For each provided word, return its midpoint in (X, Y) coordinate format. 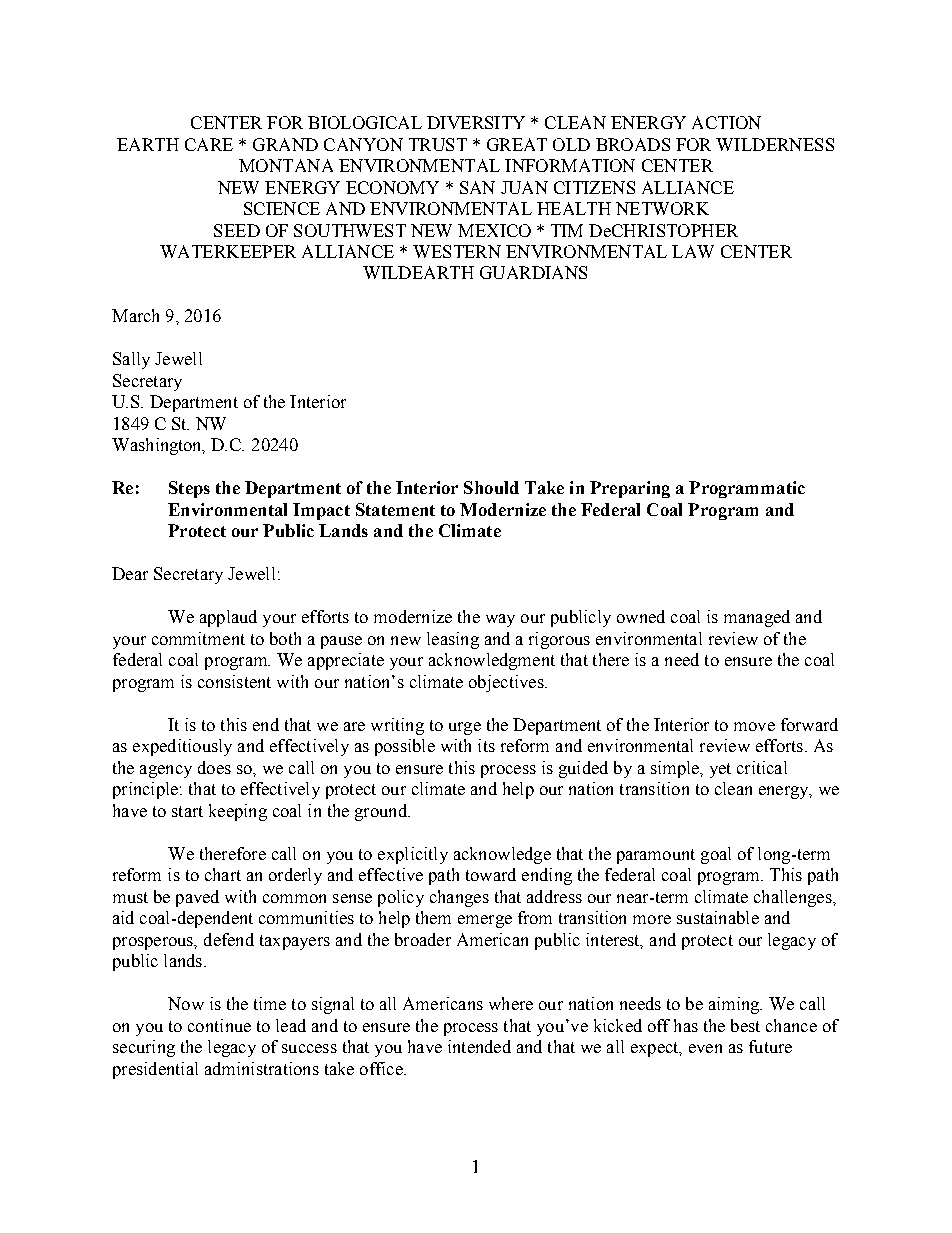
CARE (209, 144)
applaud (228, 618)
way (500, 620)
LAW (693, 251)
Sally (131, 360)
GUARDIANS (533, 272)
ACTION (726, 122)
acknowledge (502, 855)
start (187, 811)
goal (716, 855)
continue (219, 1025)
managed (757, 618)
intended (479, 1046)
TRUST (438, 144)
